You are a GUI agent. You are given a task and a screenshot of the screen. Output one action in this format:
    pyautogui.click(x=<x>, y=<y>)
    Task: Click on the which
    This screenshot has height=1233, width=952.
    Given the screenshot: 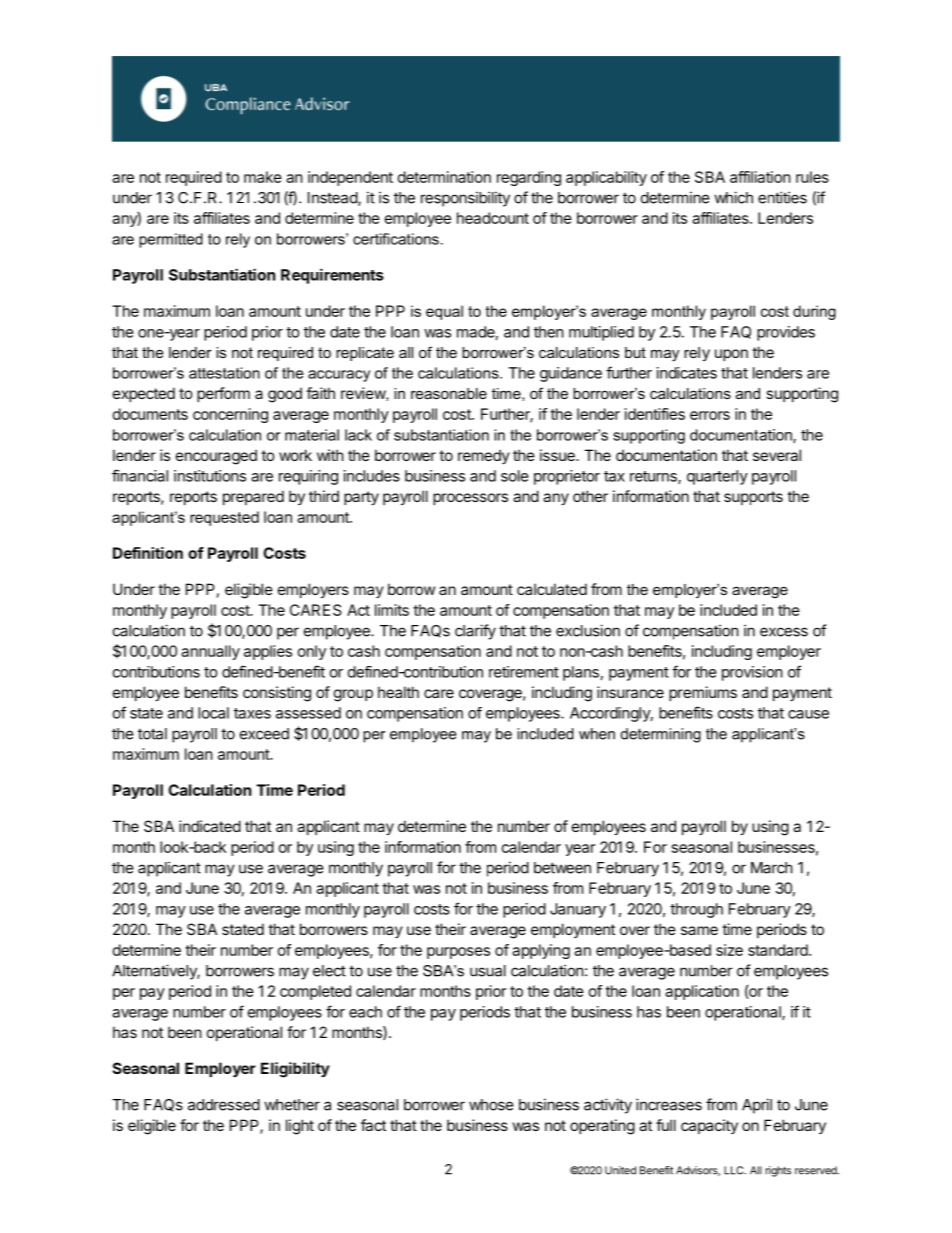 What is the action you would take?
    pyautogui.click(x=733, y=197)
